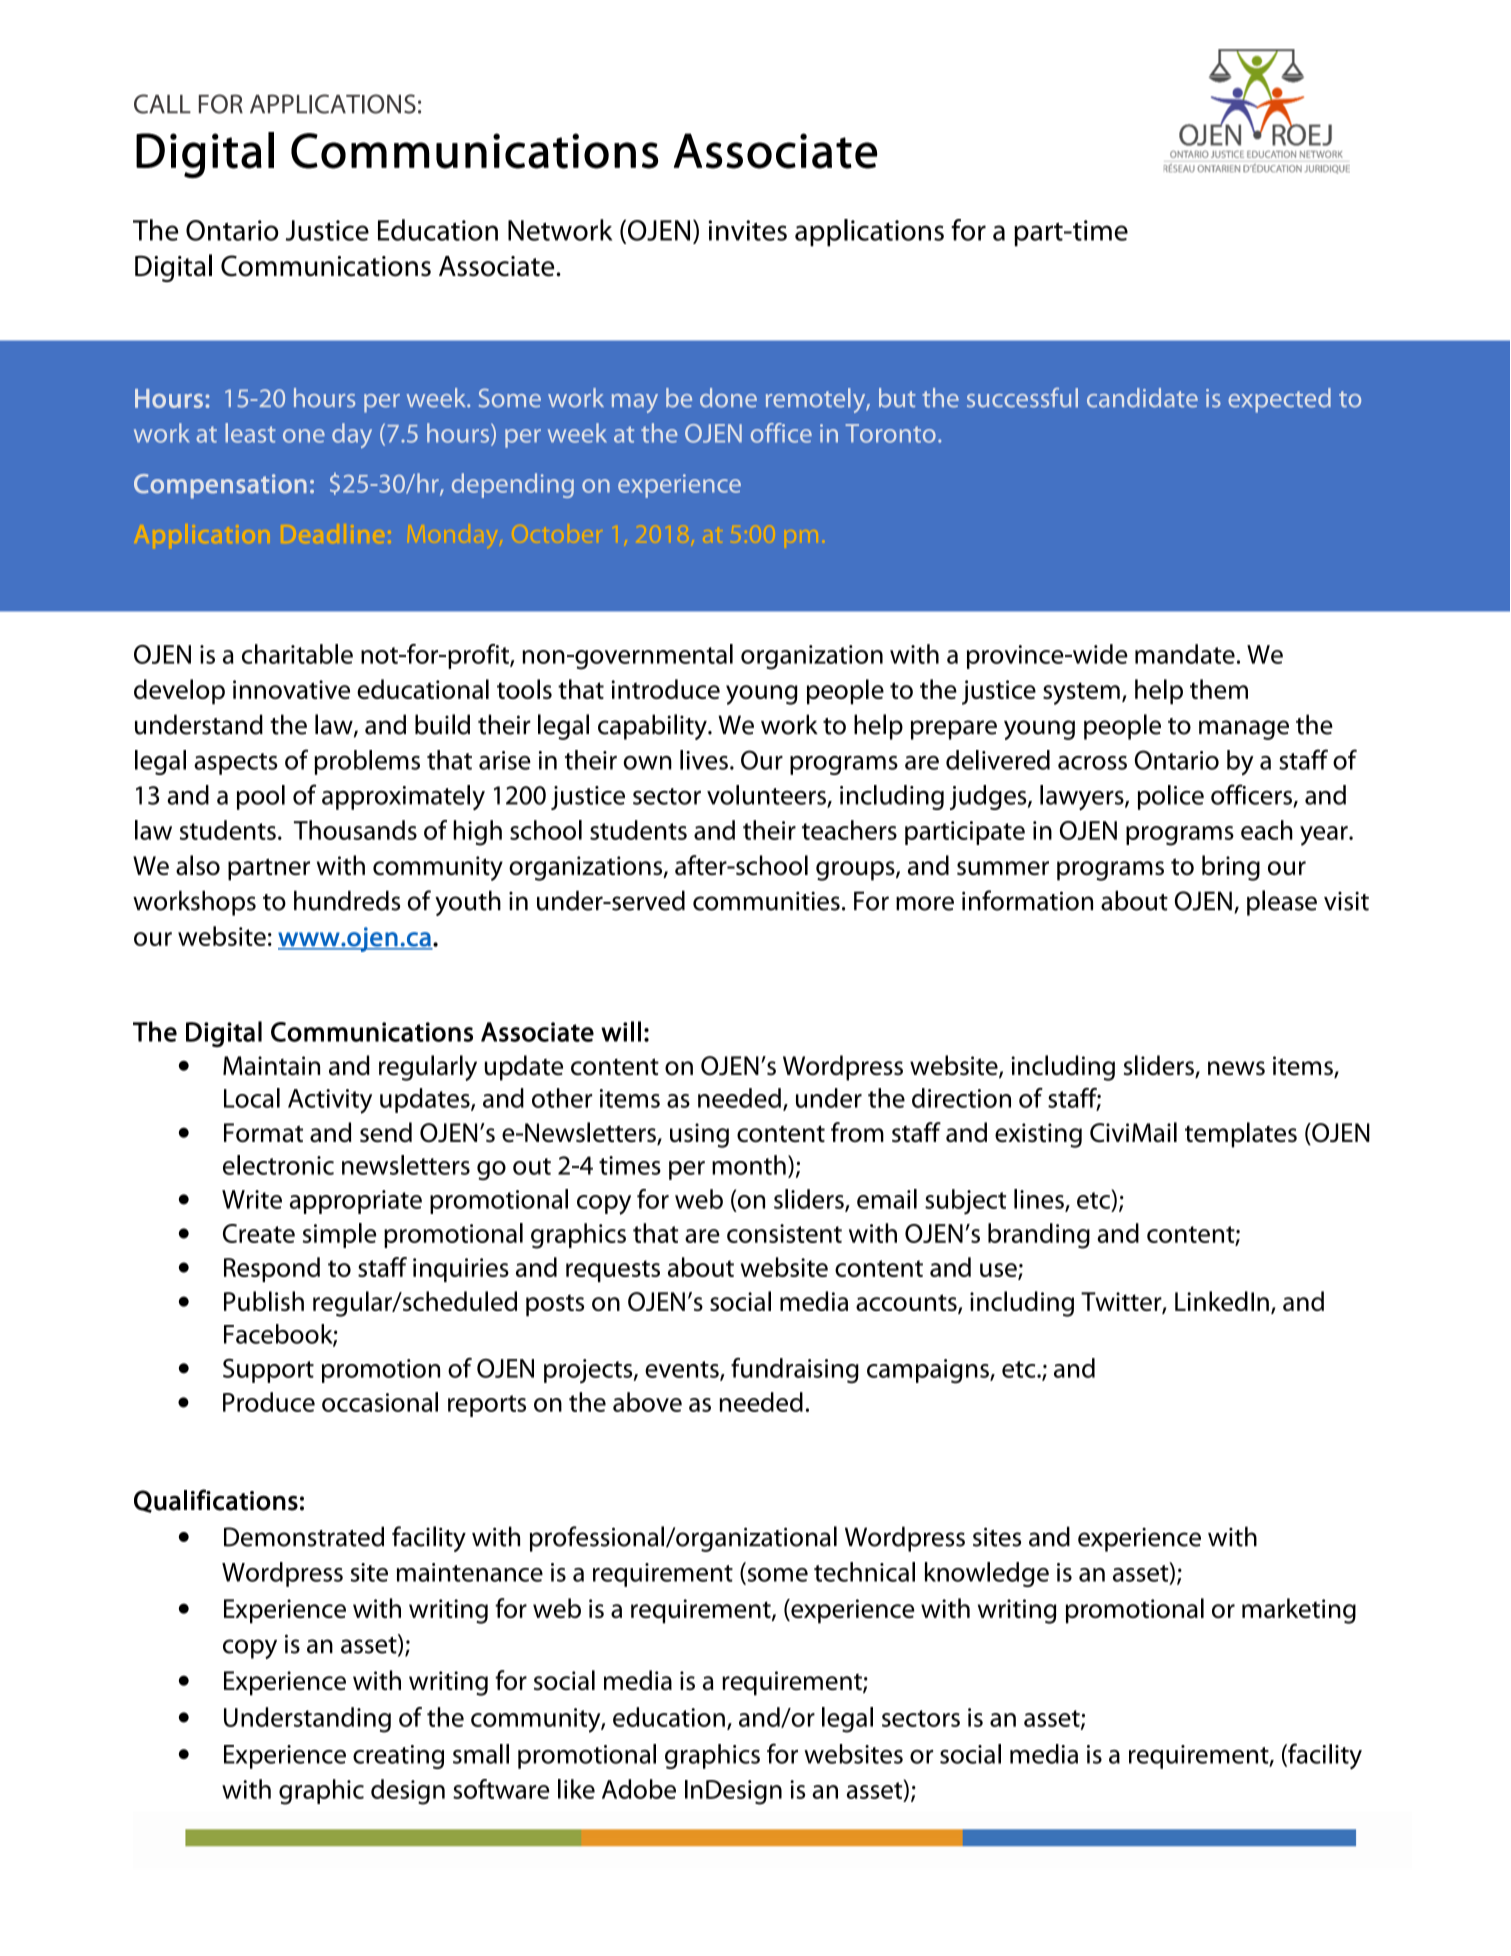 The image size is (1511, 1956). I want to click on CALL, so click(162, 104).
